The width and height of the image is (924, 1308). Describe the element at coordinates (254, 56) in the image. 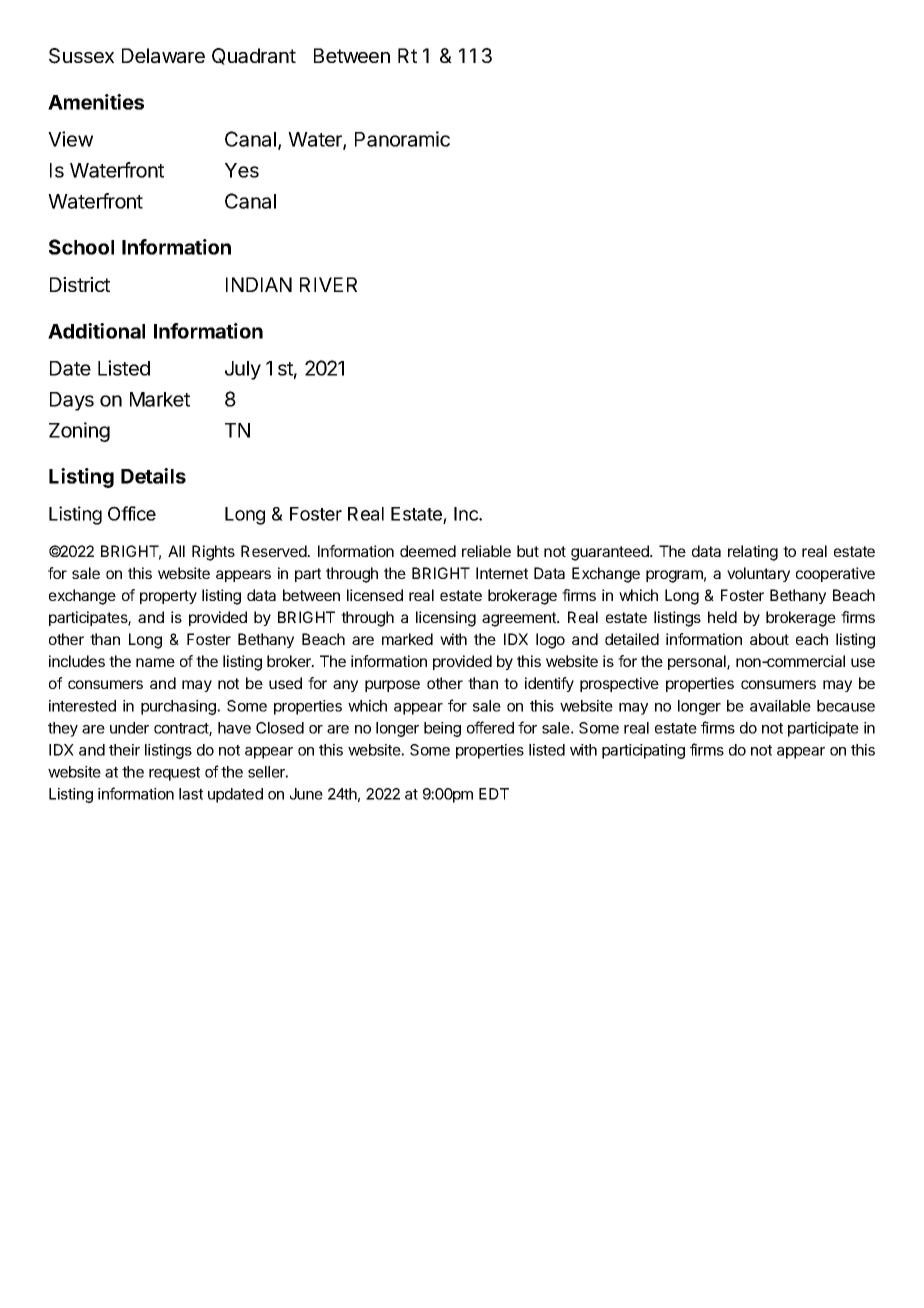

I see `Quadrant` at that location.
